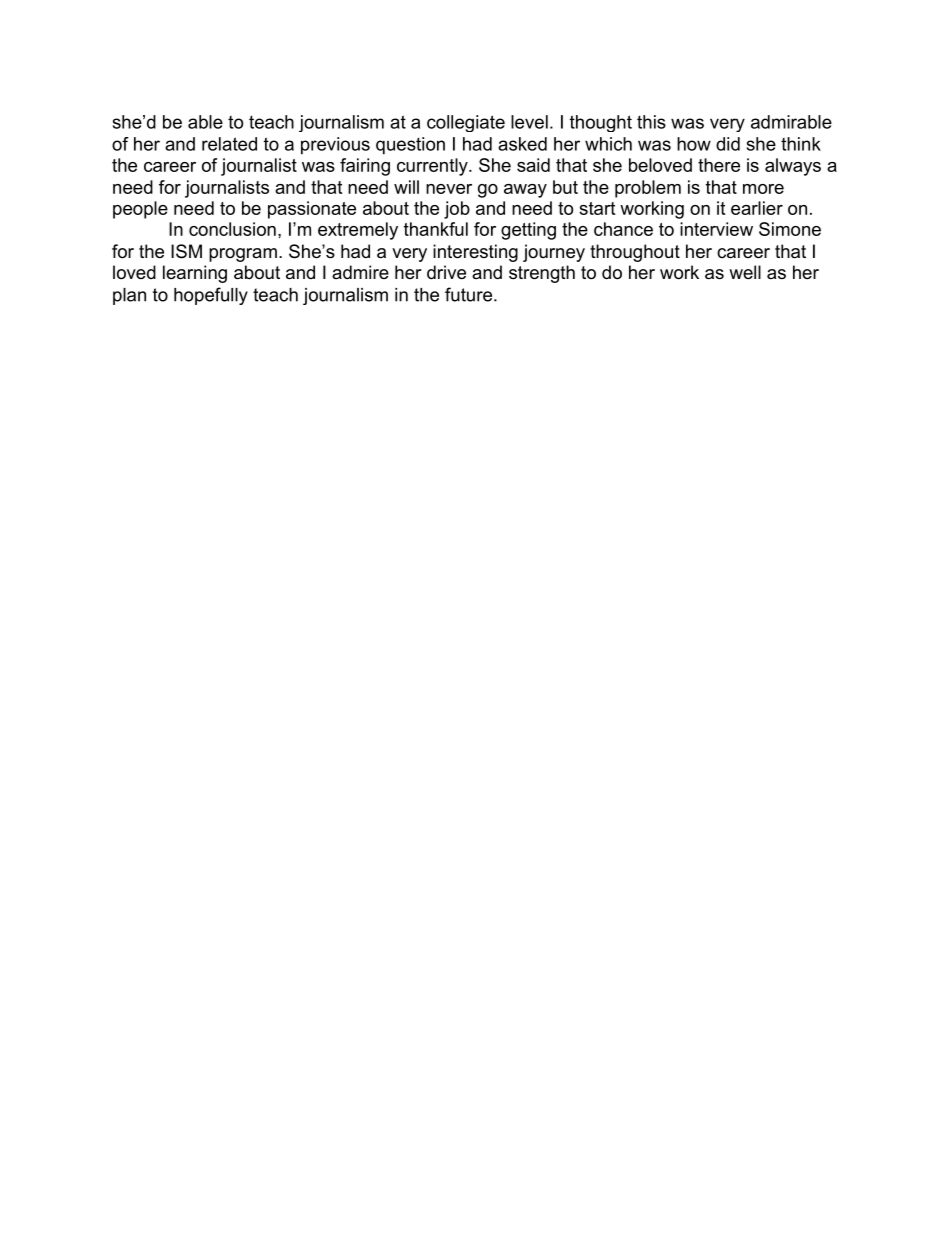 This page has height=1233, width=952. What do you see at coordinates (436, 229) in the page?
I see `thankful` at bounding box center [436, 229].
